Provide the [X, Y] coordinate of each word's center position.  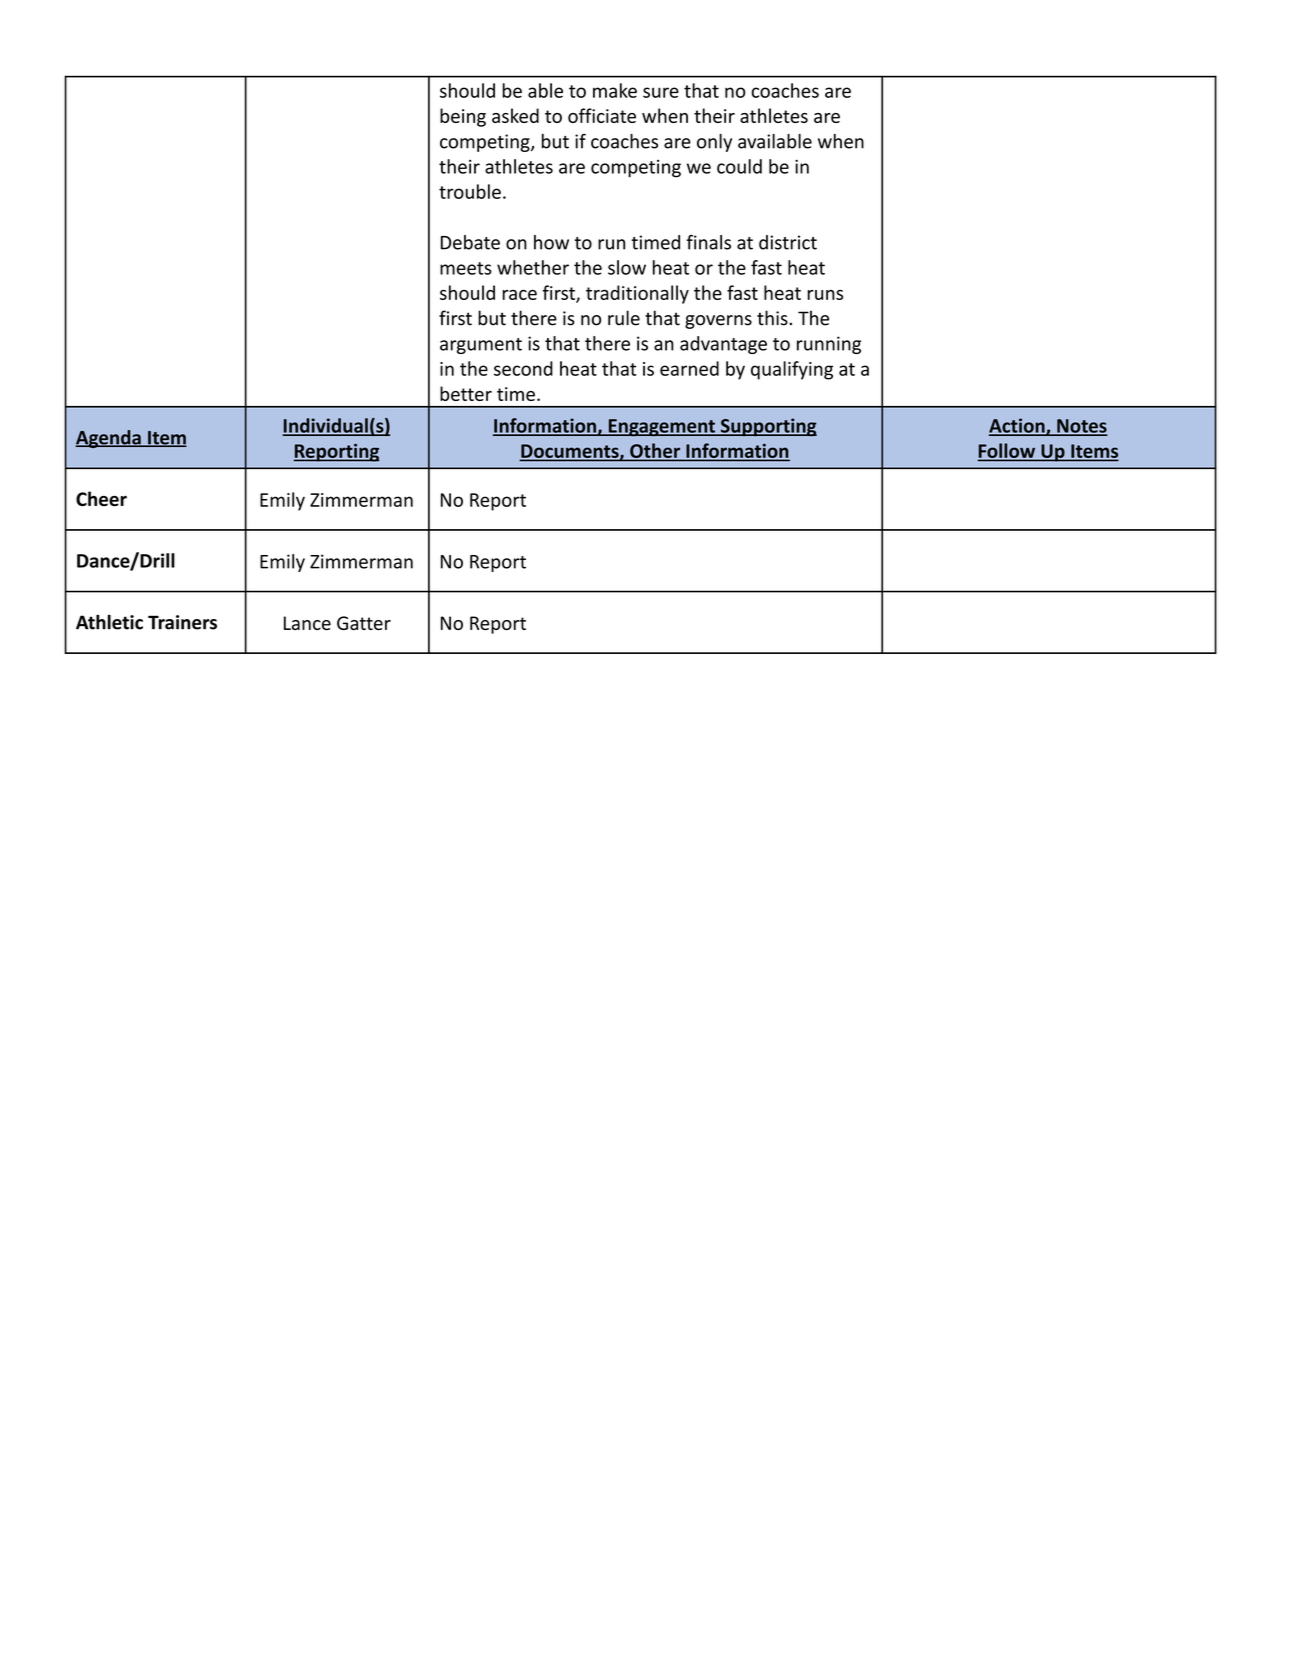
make [615, 90]
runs [825, 295]
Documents [570, 452]
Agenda [109, 439]
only [714, 143]
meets [466, 268]
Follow [1008, 451]
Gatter [364, 623]
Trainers [182, 622]
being [463, 117]
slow [627, 267]
